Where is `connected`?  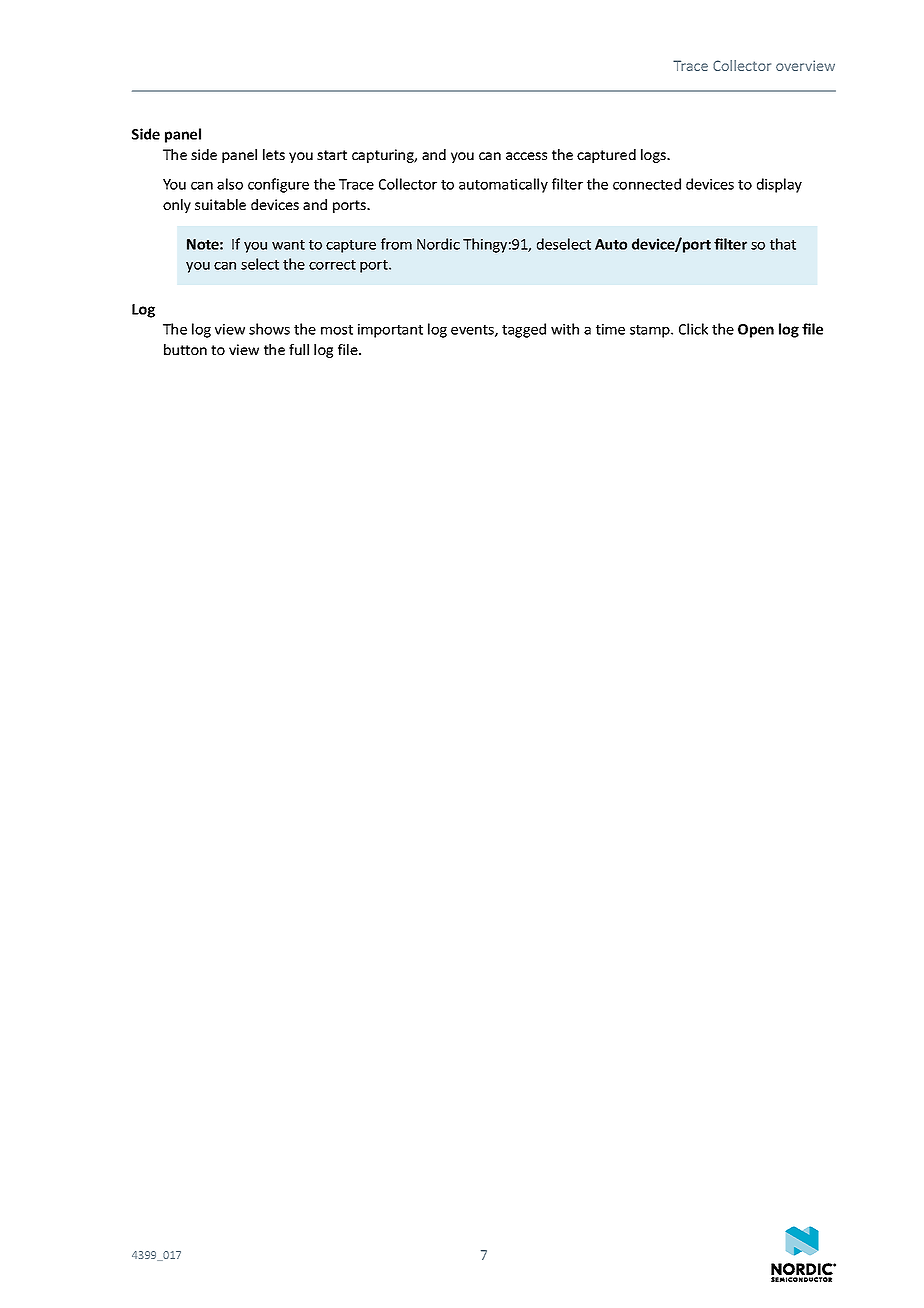 connected is located at coordinates (647, 184).
